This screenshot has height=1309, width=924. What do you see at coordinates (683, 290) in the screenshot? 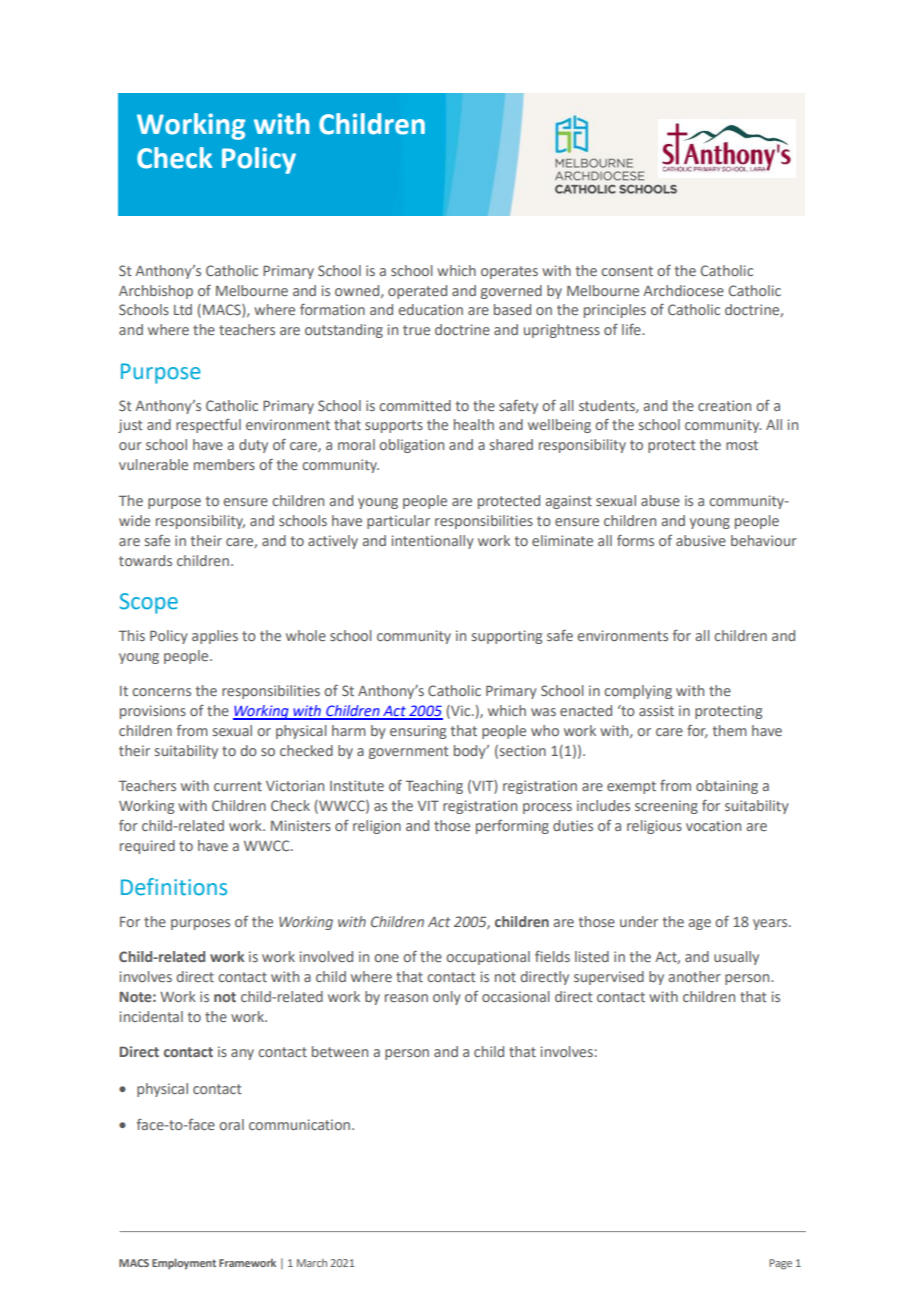
I see `Archdiocese` at bounding box center [683, 290].
